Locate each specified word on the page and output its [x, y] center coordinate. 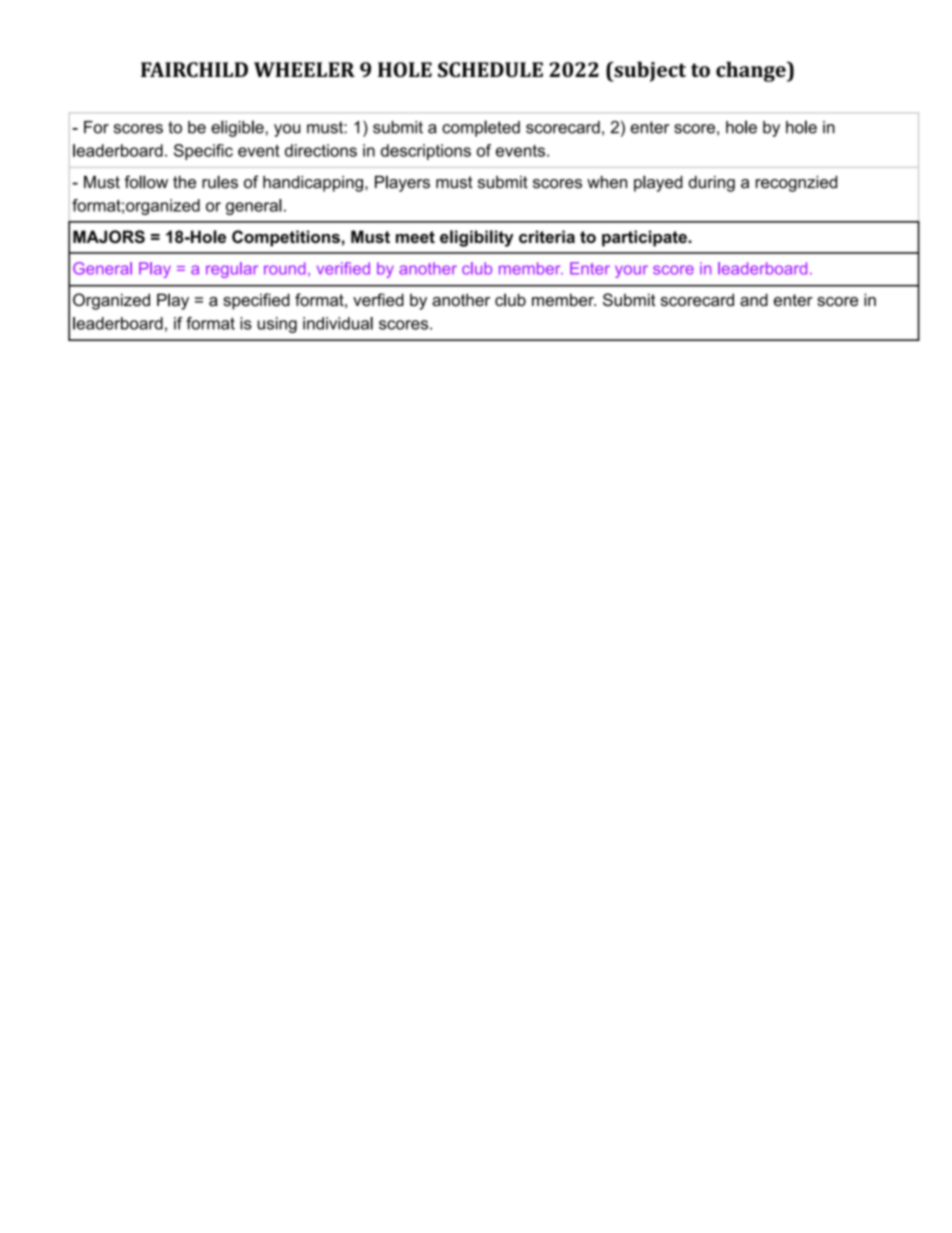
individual [338, 323]
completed [481, 128]
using [277, 325]
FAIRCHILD [194, 69]
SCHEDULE [490, 69]
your [631, 271]
